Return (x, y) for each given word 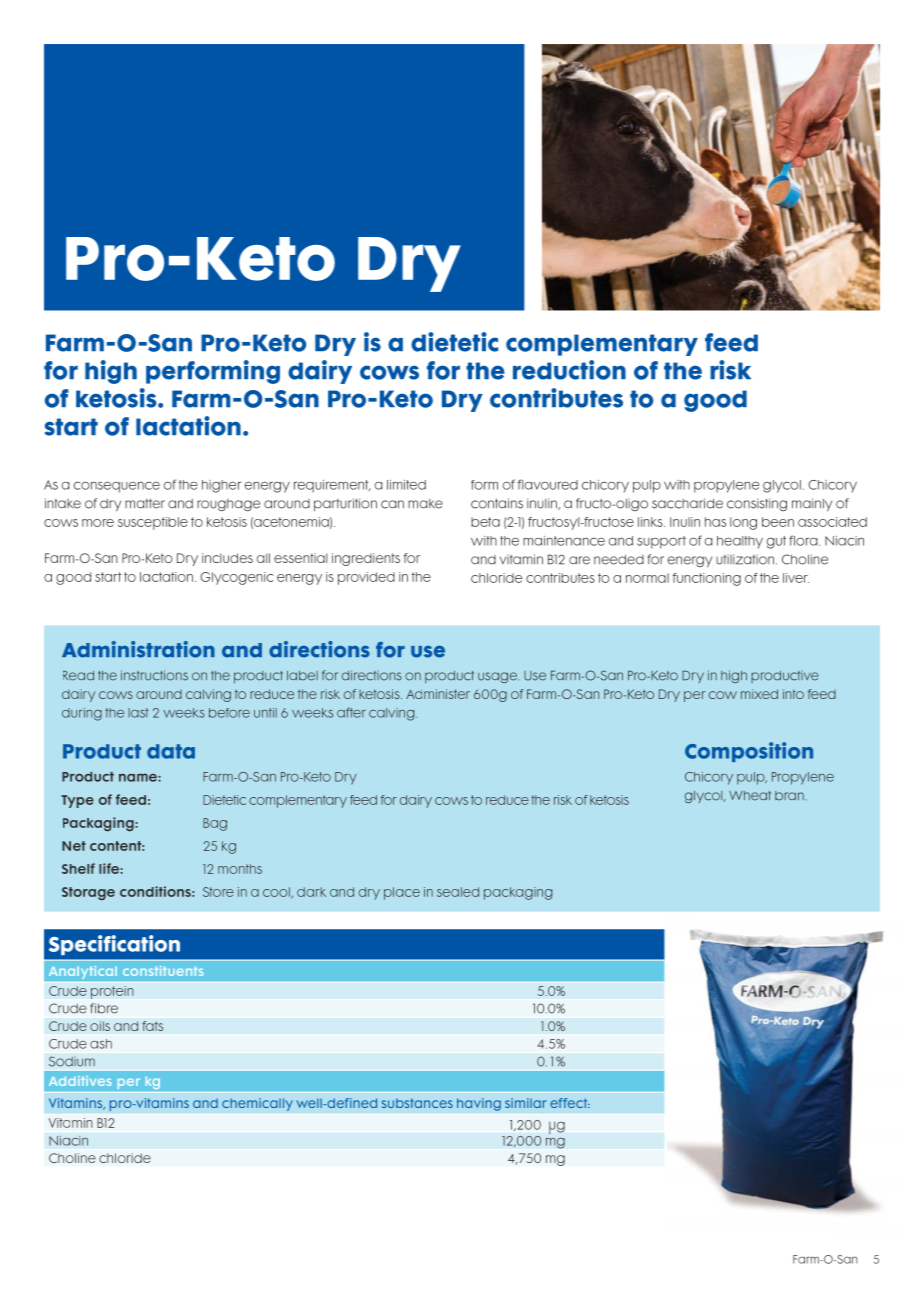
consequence (117, 487)
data (171, 751)
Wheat (750, 796)
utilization (745, 559)
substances (417, 1103)
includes (227, 558)
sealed (458, 892)
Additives (80, 1081)
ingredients (366, 559)
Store (218, 892)
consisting (757, 504)
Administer (438, 694)
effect (570, 1103)
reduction (569, 370)
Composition (749, 752)
